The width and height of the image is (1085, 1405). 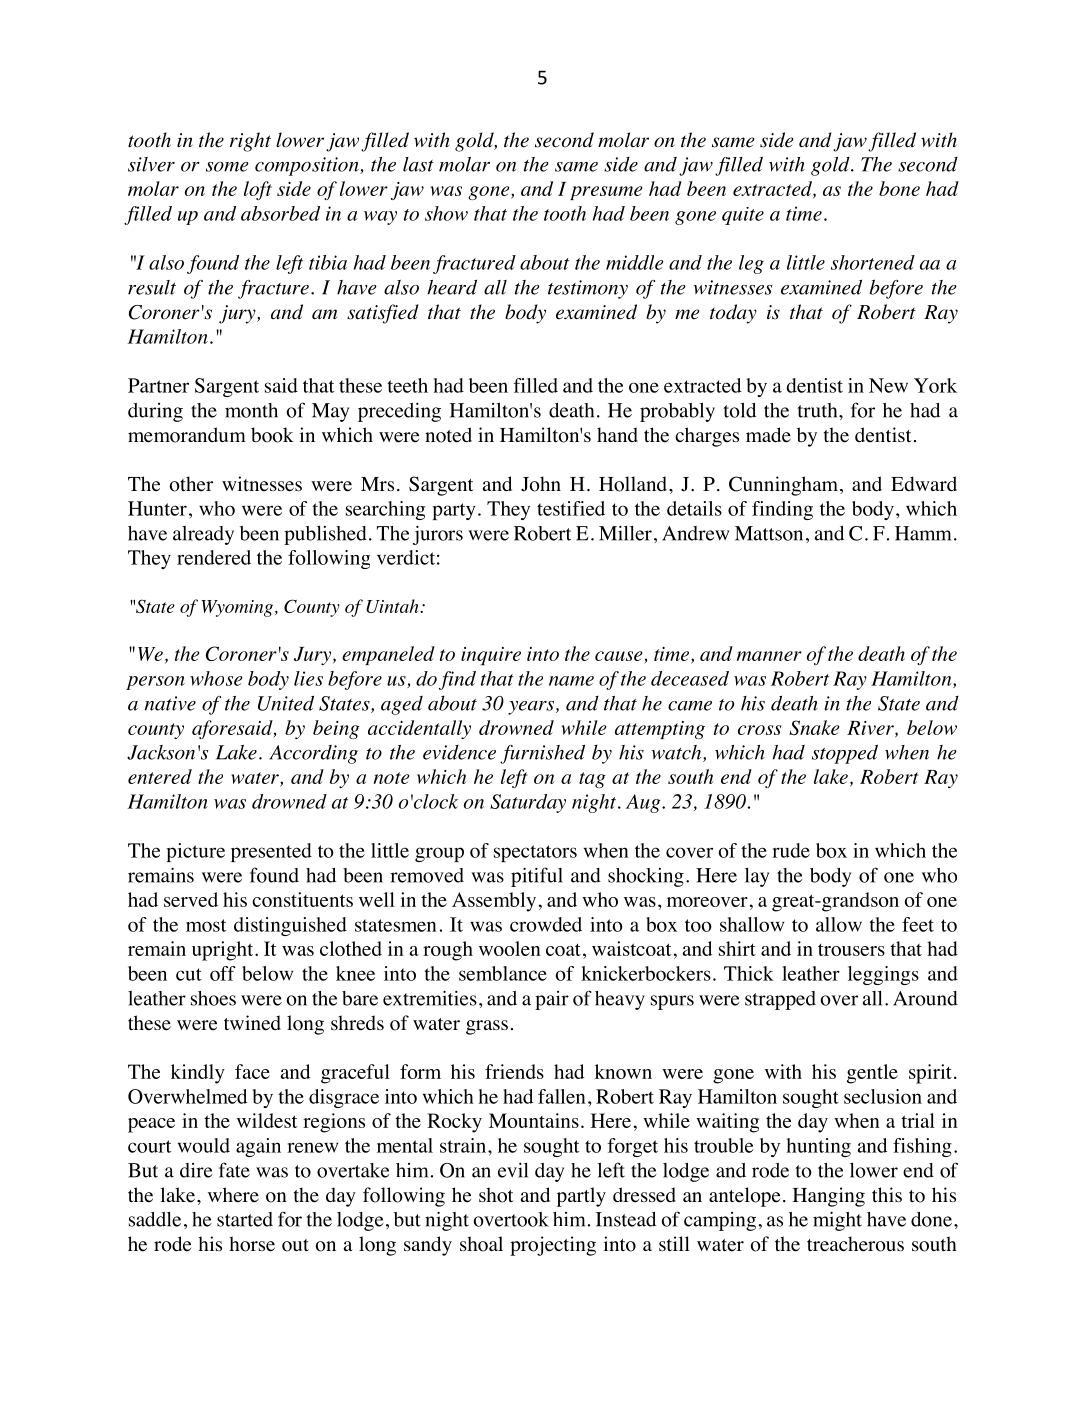 I want to click on off, so click(x=223, y=973).
